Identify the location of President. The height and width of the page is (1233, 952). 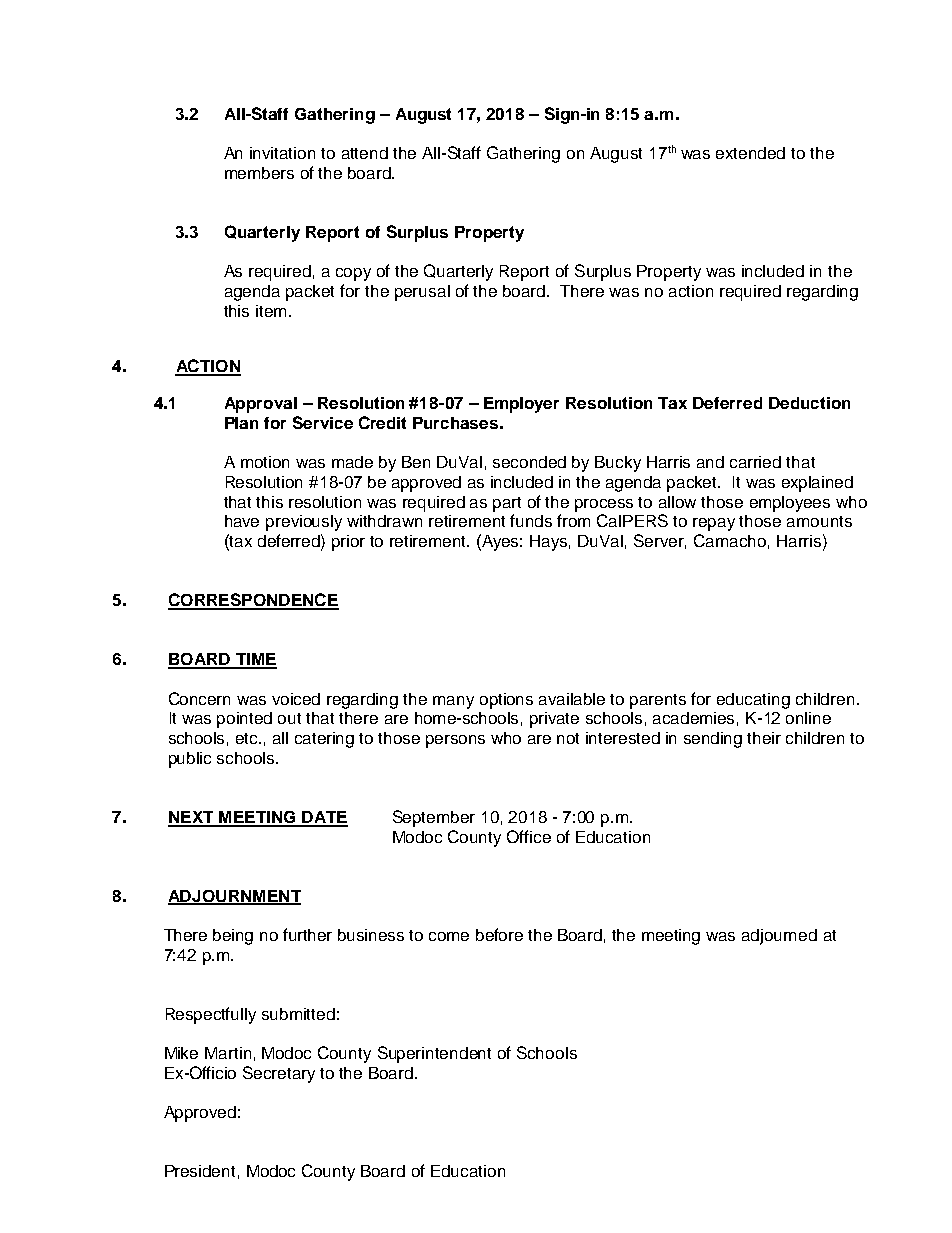
(200, 1171).
